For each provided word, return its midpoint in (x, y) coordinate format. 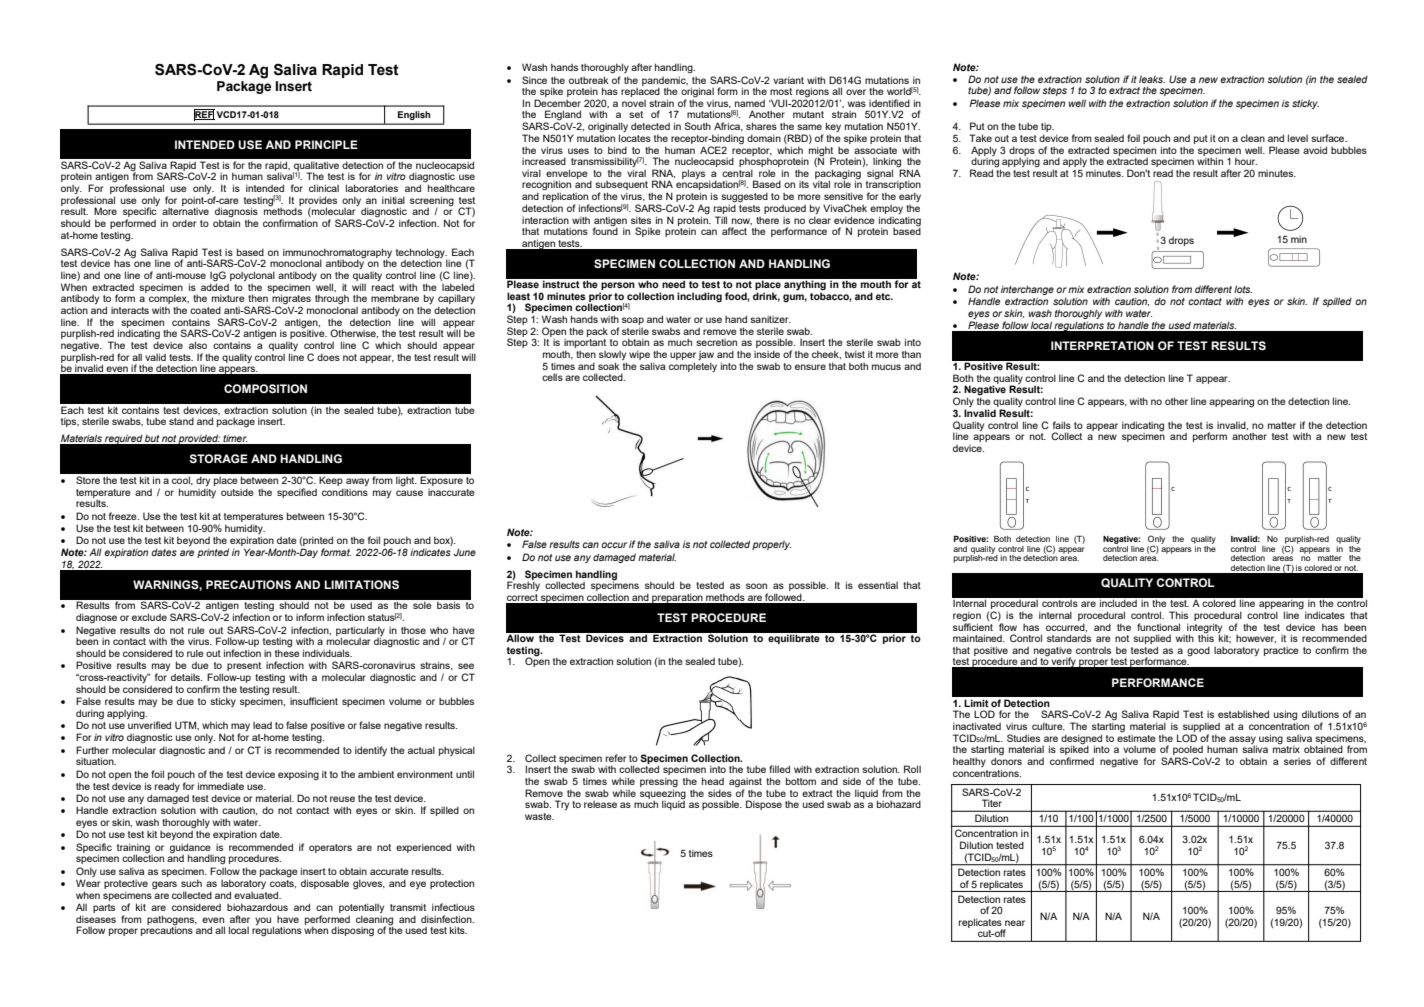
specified (297, 493)
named (750, 103)
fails (1062, 425)
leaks (1152, 79)
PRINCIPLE (326, 144)
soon (756, 586)
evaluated (257, 895)
